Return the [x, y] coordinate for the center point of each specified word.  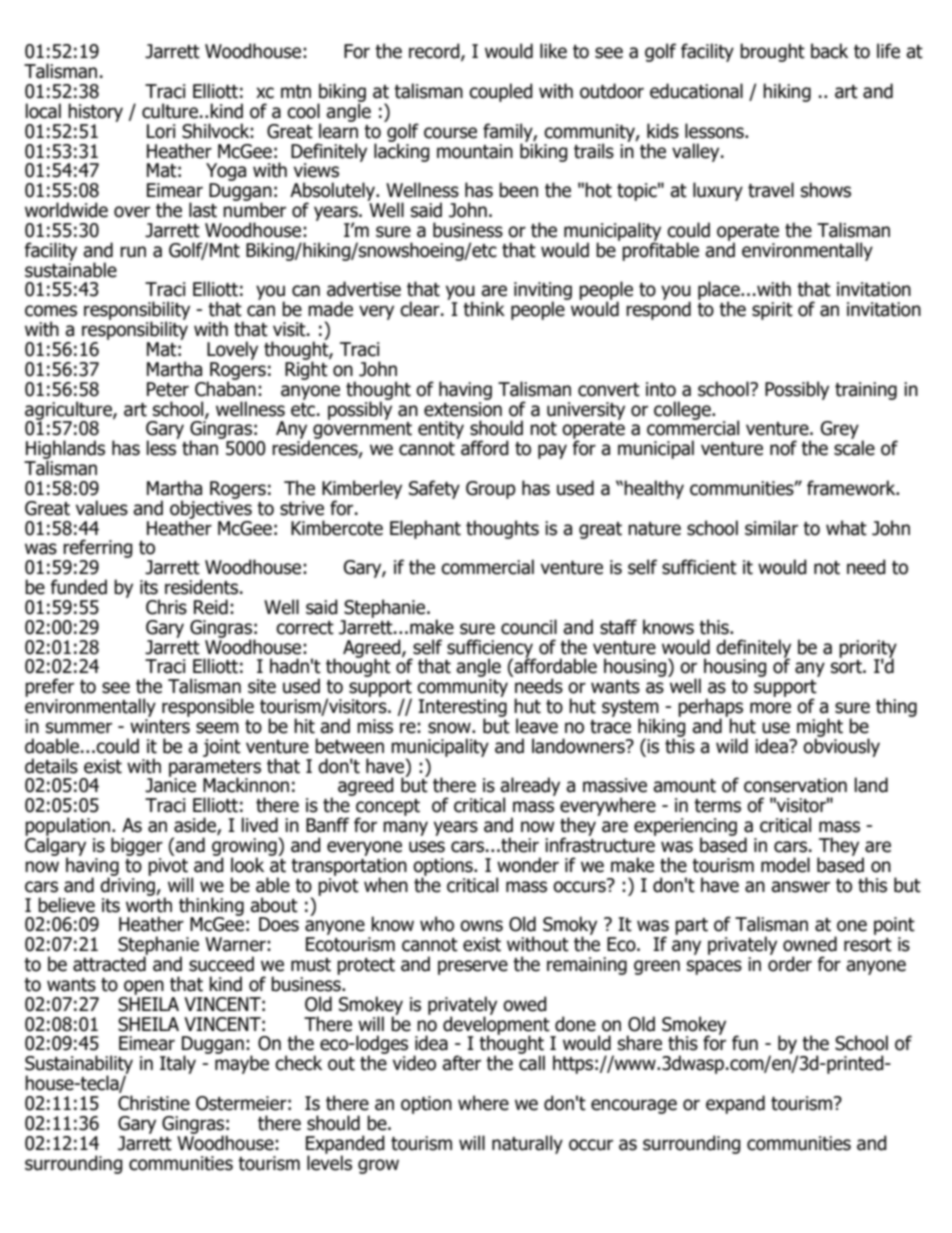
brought [772, 52]
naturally [527, 1144]
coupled [501, 92]
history [95, 112]
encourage [634, 1106]
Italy [178, 1064]
